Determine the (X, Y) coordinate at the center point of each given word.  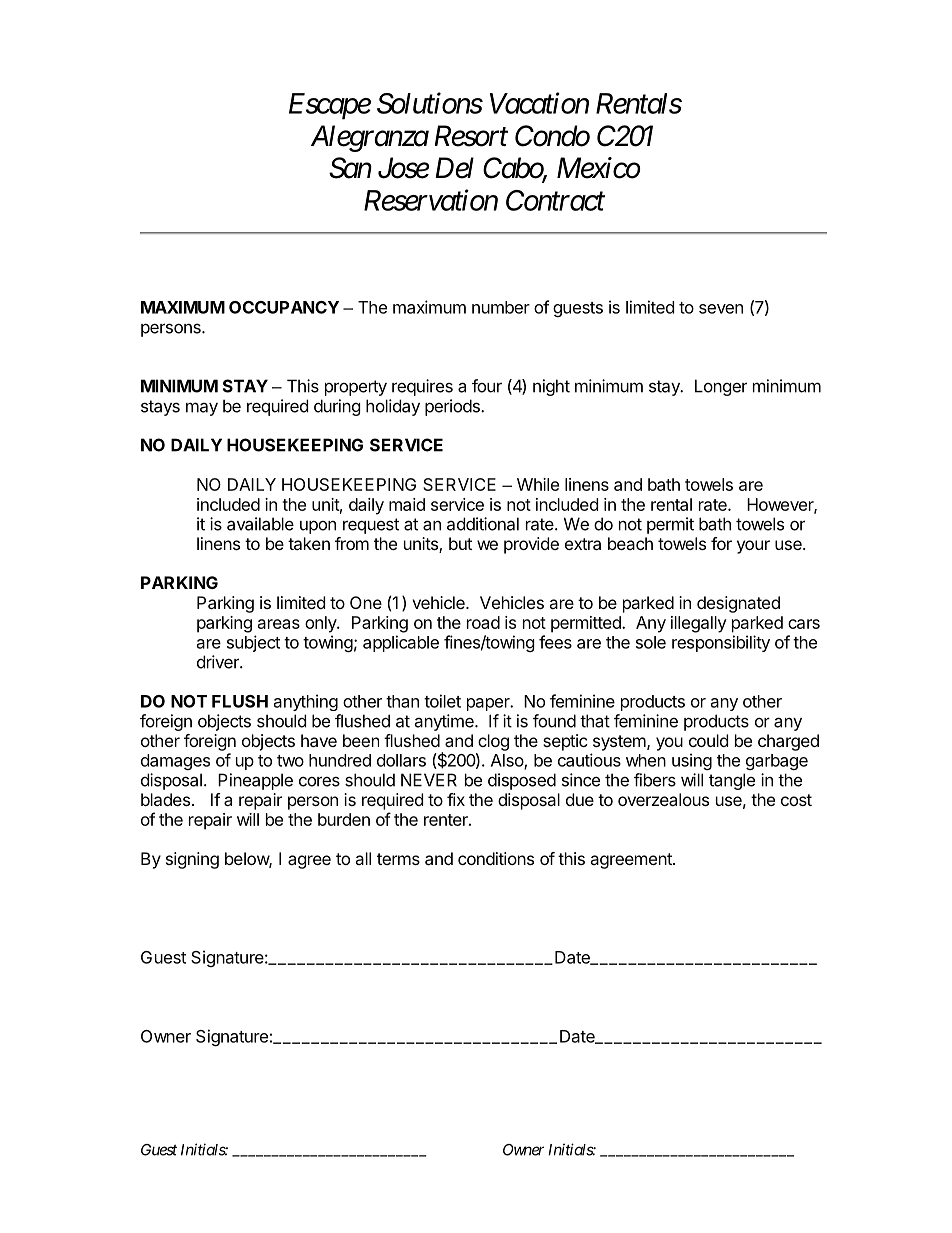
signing (192, 860)
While (538, 484)
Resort (471, 136)
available (260, 524)
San (350, 168)
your (753, 547)
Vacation (539, 103)
